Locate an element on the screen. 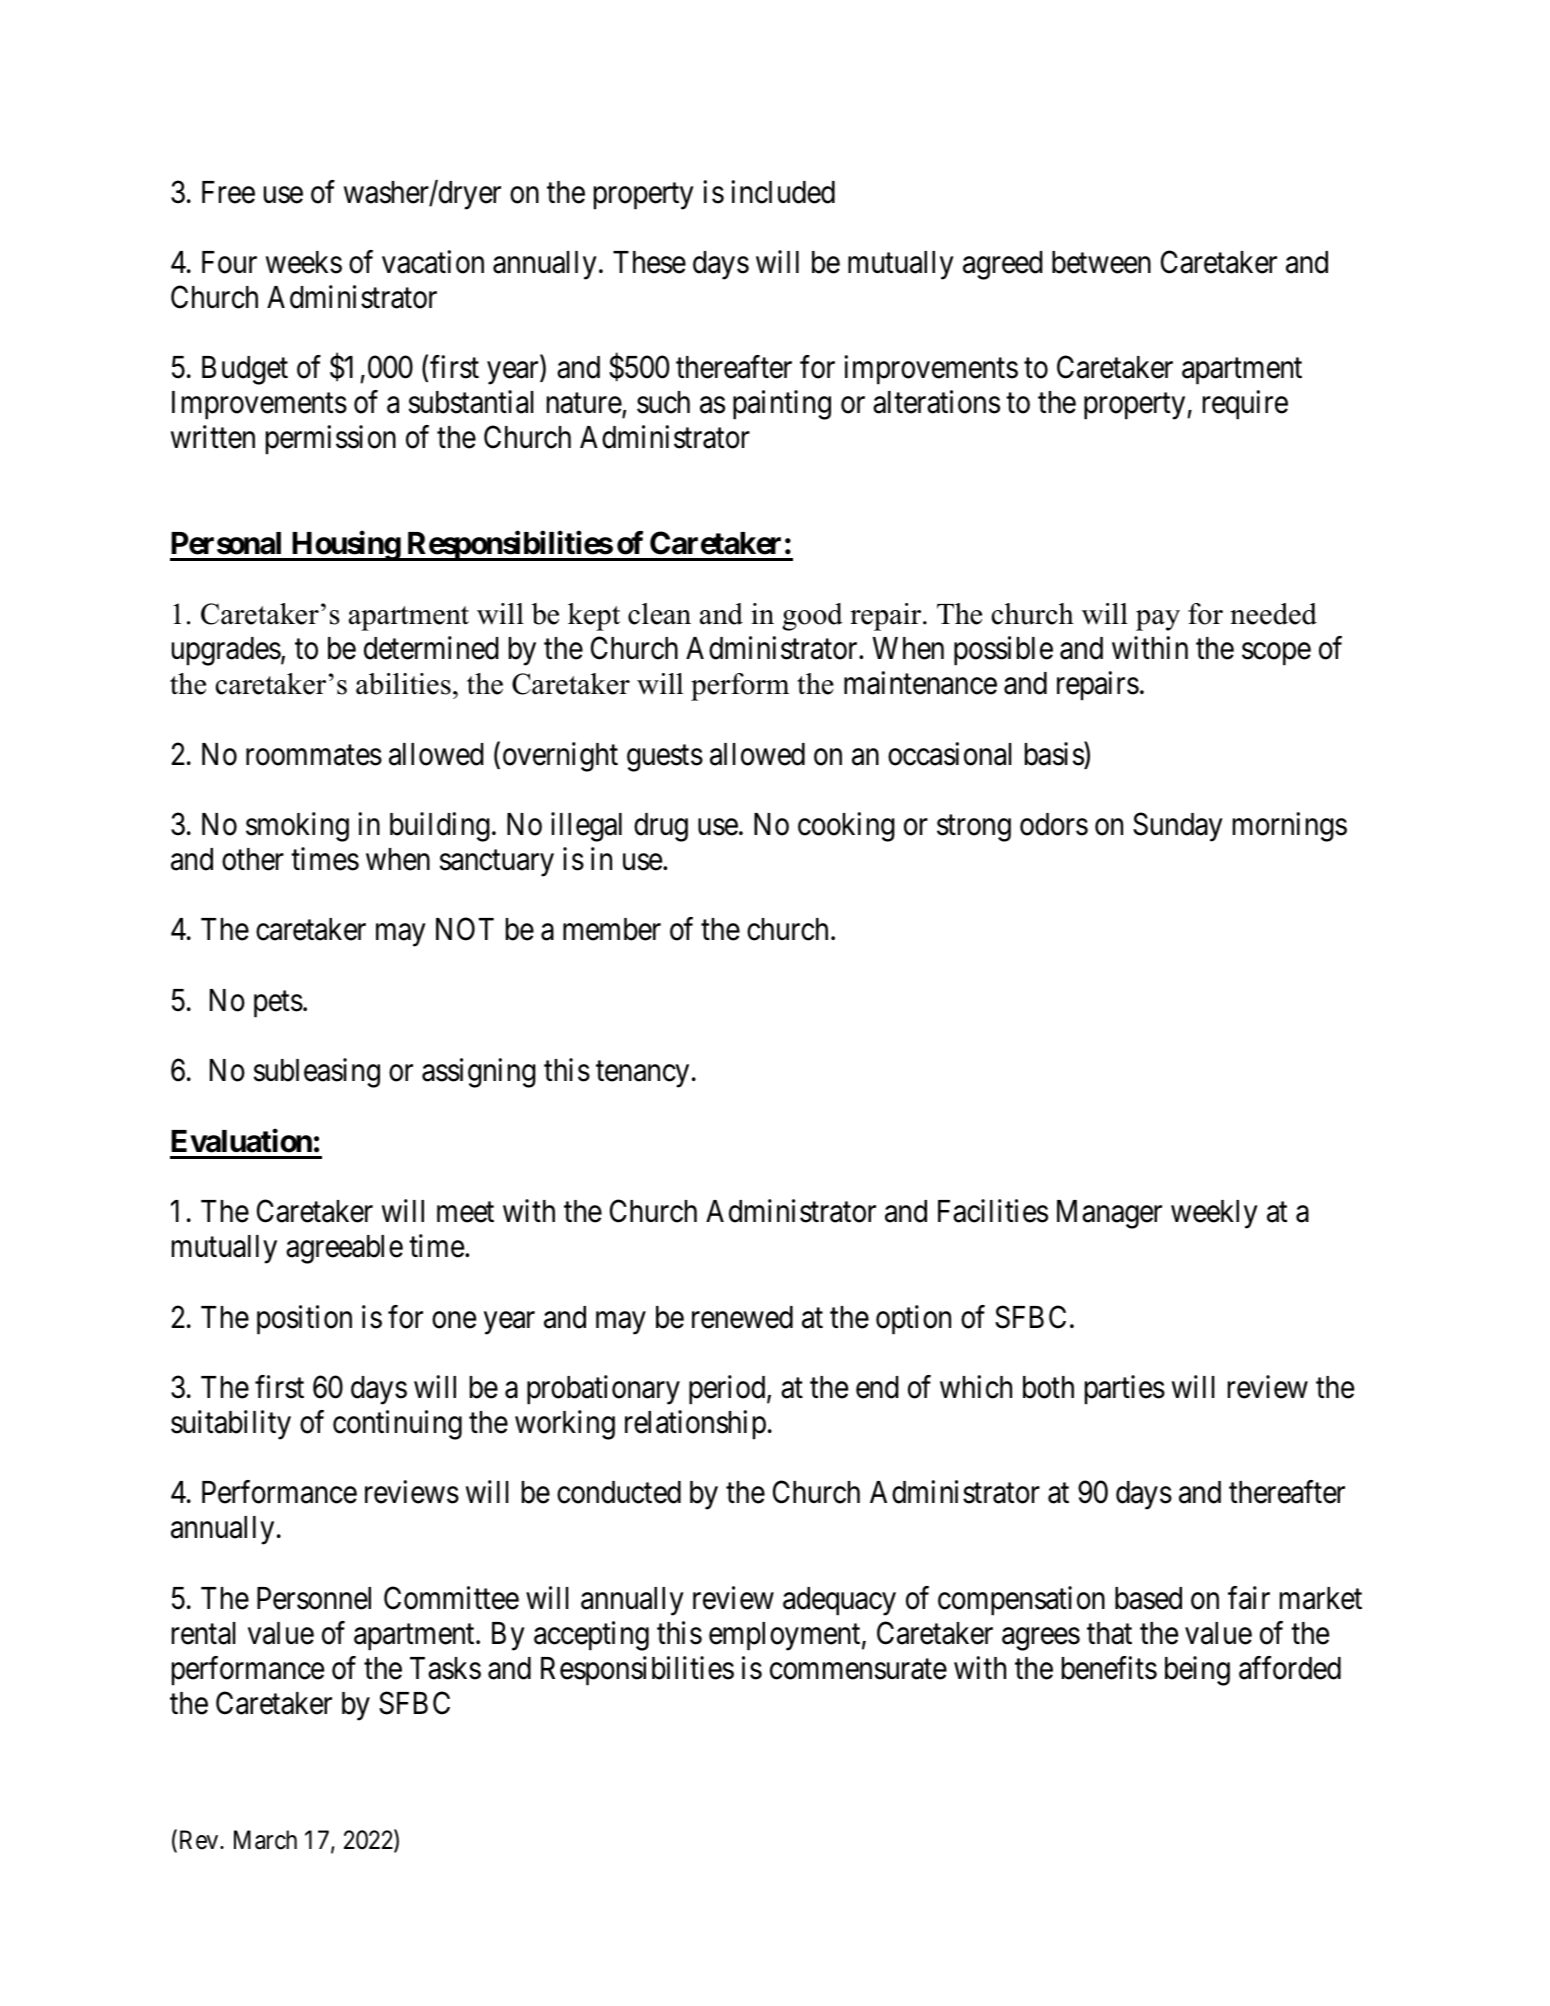 This screenshot has height=2006, width=1550. weekly is located at coordinates (1214, 1214).
